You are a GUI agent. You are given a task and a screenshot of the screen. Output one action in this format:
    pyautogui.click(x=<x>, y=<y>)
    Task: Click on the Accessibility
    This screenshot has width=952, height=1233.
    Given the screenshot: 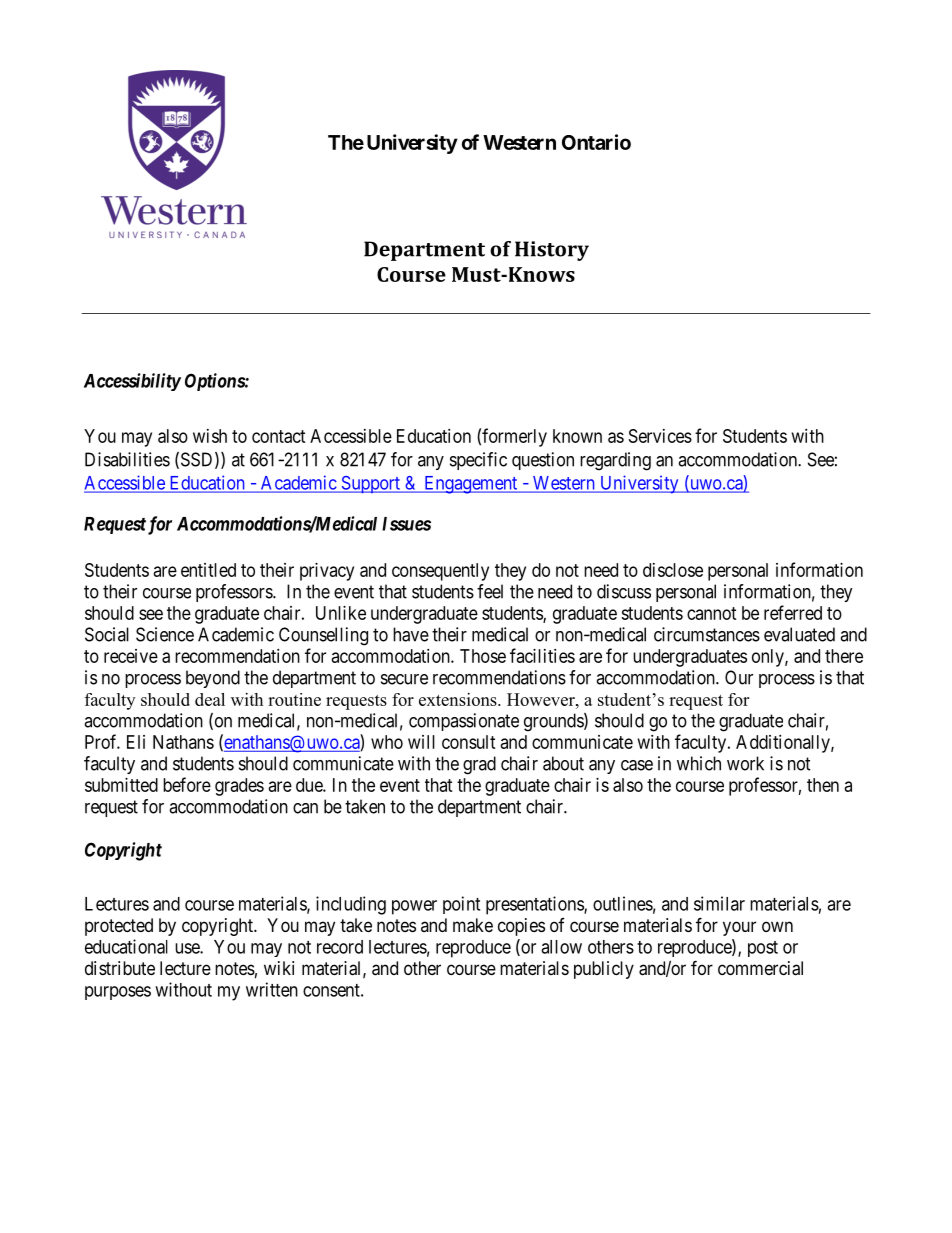 What is the action you would take?
    pyautogui.click(x=132, y=382)
